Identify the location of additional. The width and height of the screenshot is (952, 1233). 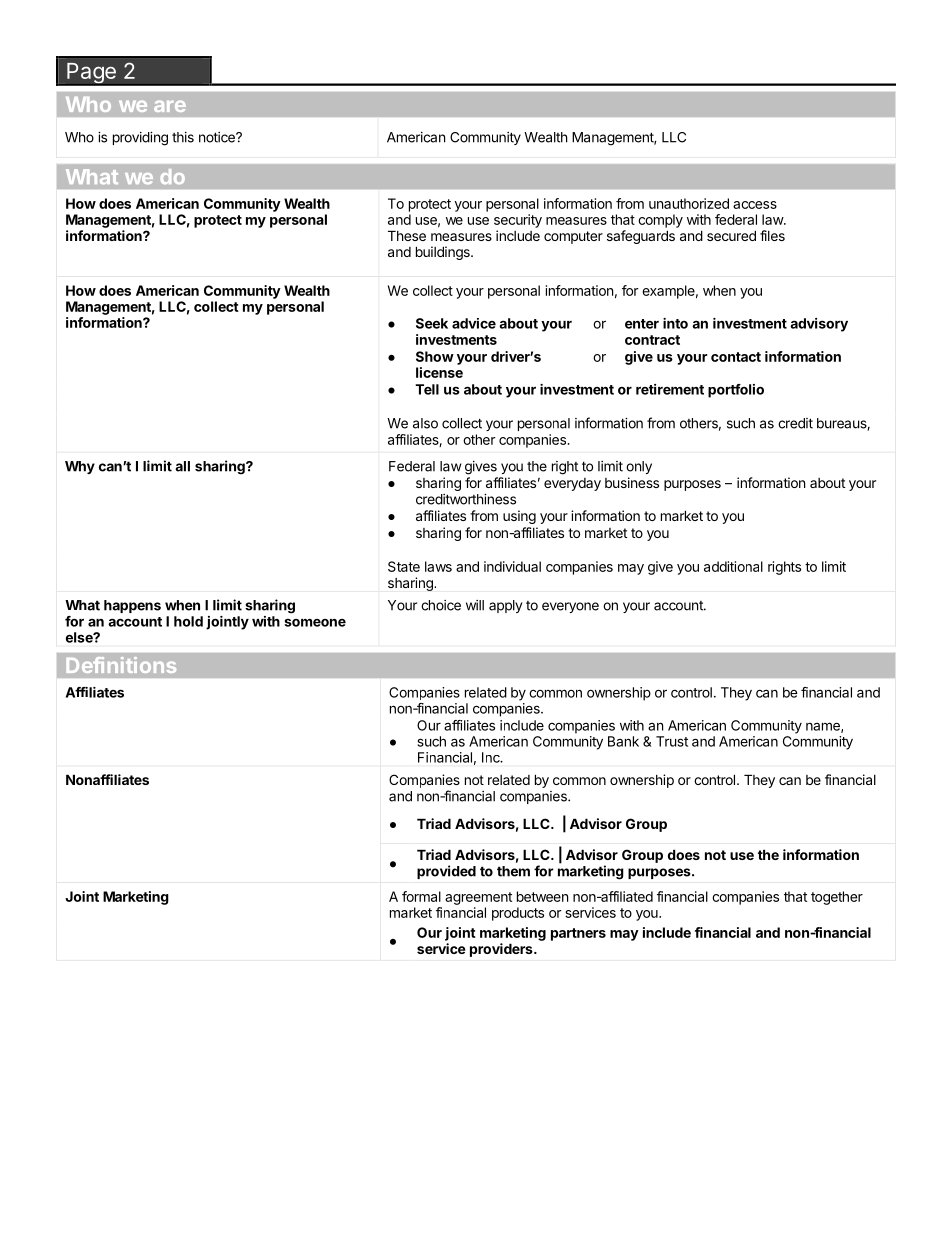
(733, 566).
